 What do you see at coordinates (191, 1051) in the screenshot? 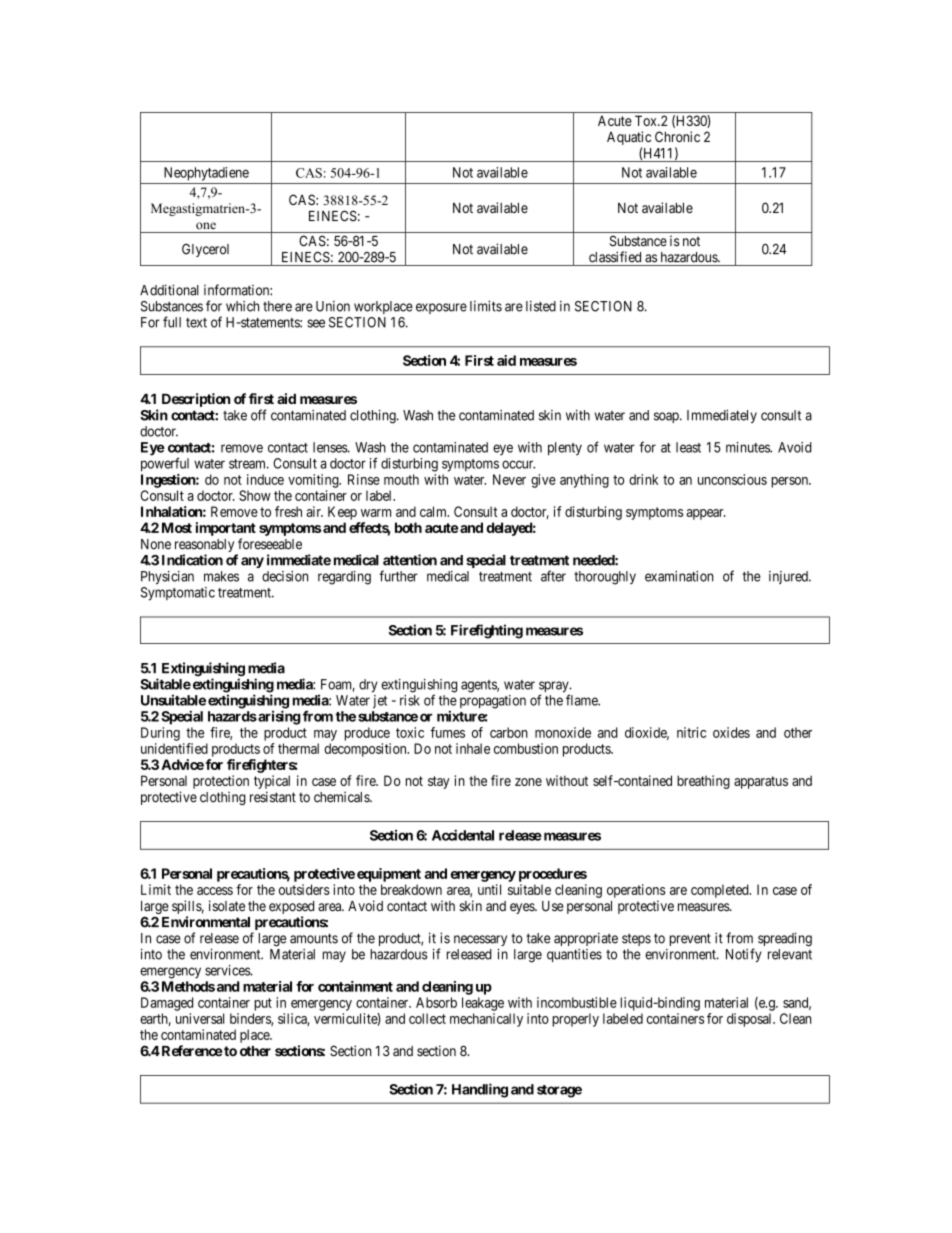
I see `Reference` at bounding box center [191, 1051].
